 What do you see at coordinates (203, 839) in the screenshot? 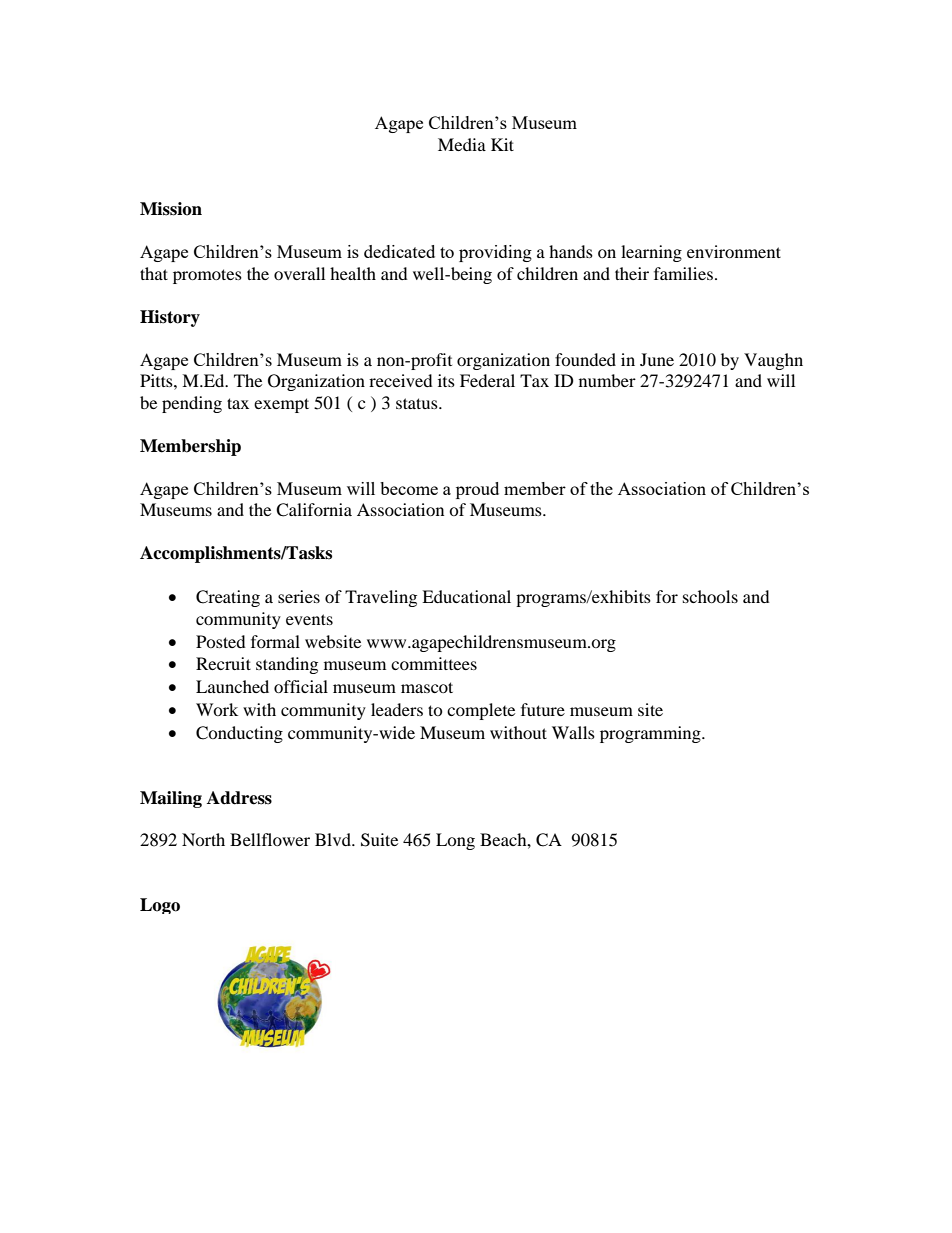
I see `North` at bounding box center [203, 839].
